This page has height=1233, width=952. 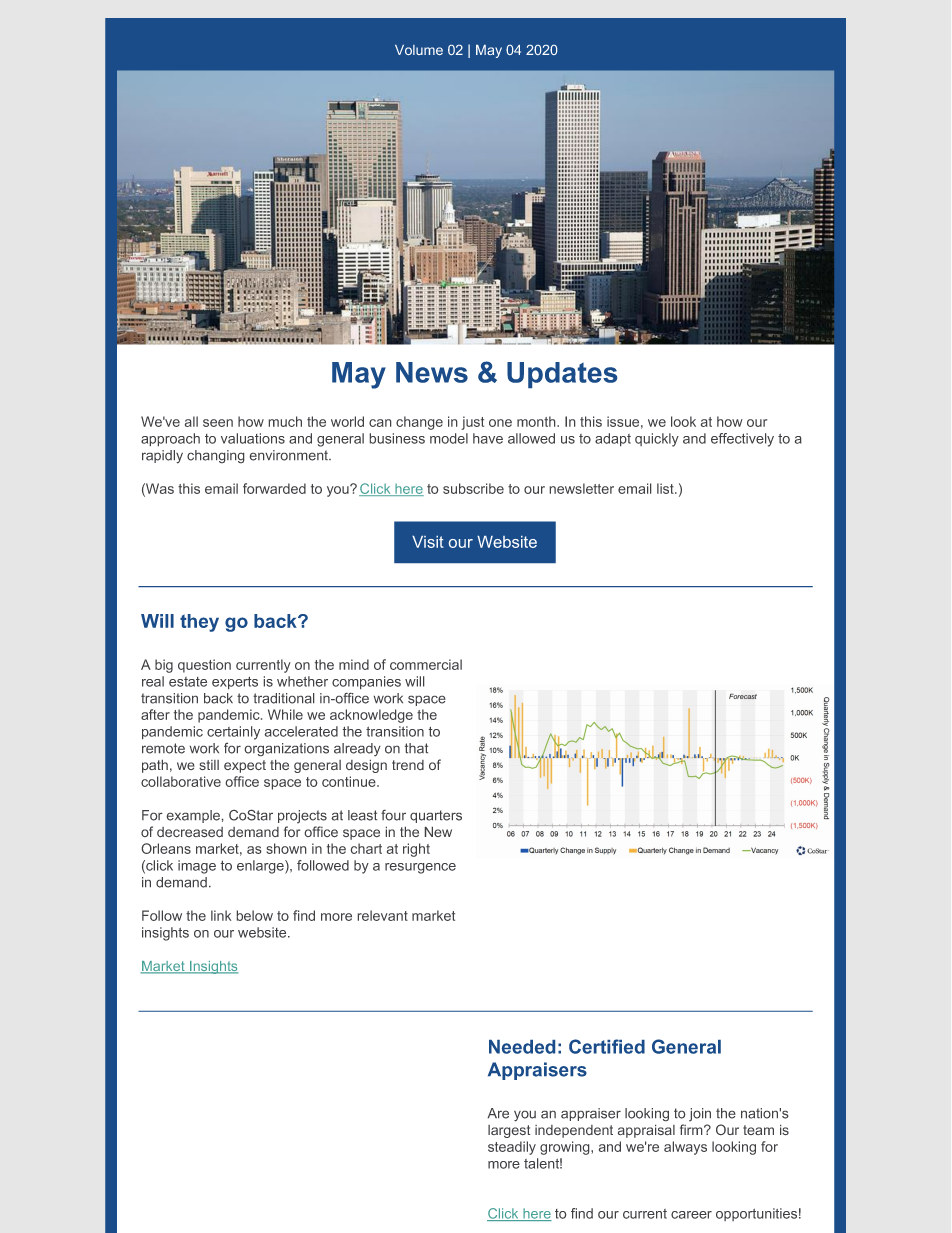 I want to click on list, so click(x=666, y=488).
